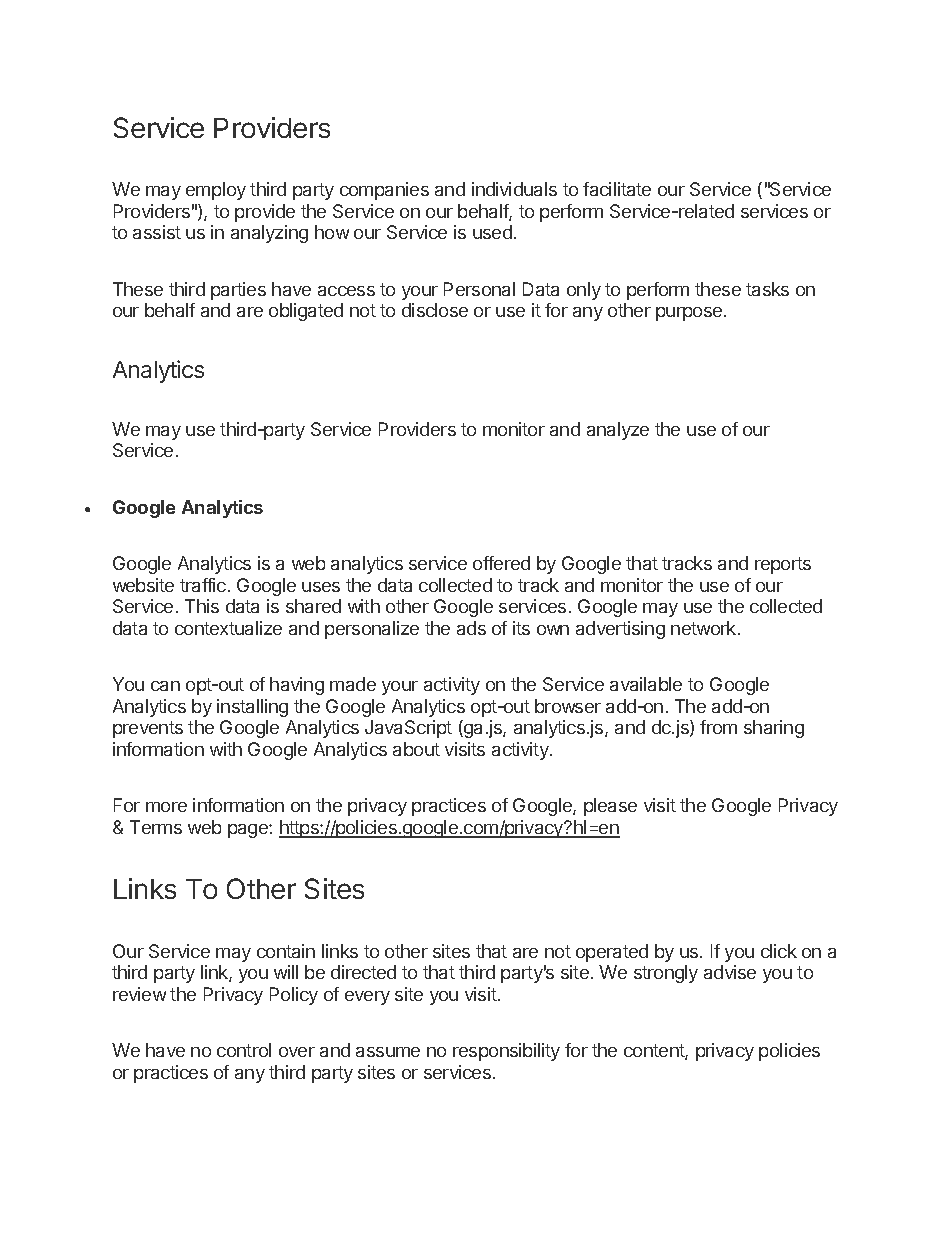  I want to click on control, so click(244, 1050).
